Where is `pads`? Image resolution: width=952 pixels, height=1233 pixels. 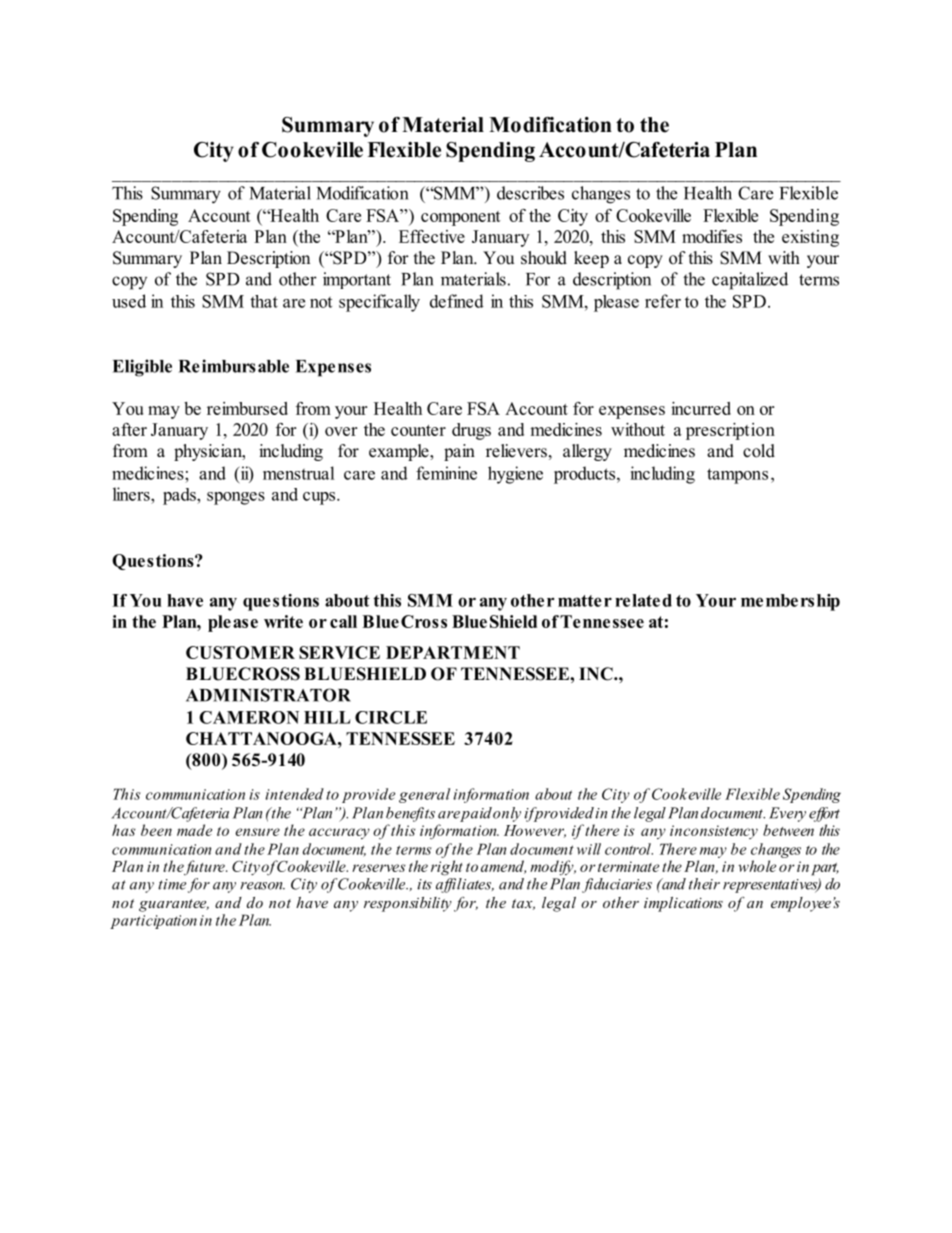
pads is located at coordinates (180, 496).
